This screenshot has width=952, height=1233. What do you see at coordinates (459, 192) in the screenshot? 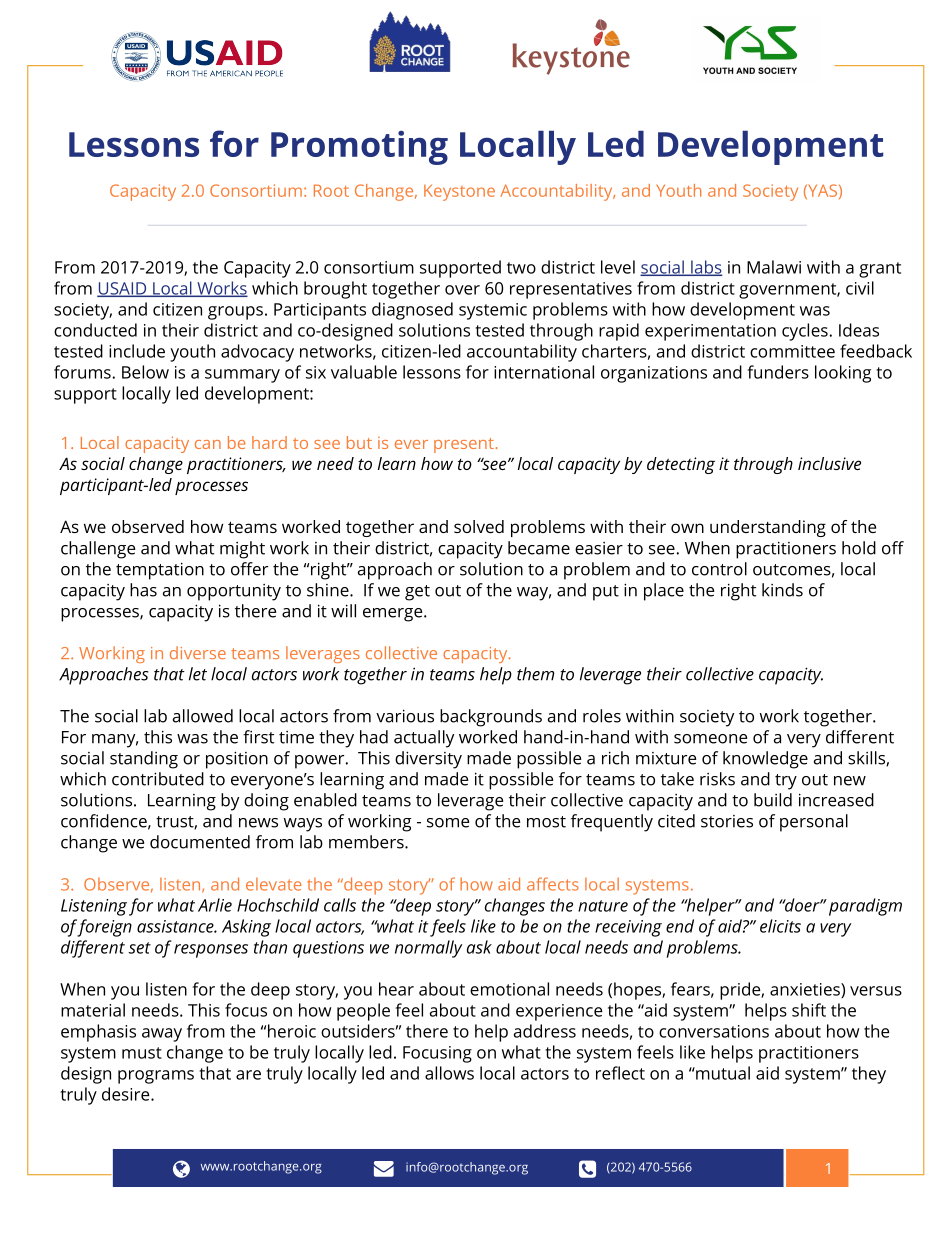
I see `Keystone` at bounding box center [459, 192].
